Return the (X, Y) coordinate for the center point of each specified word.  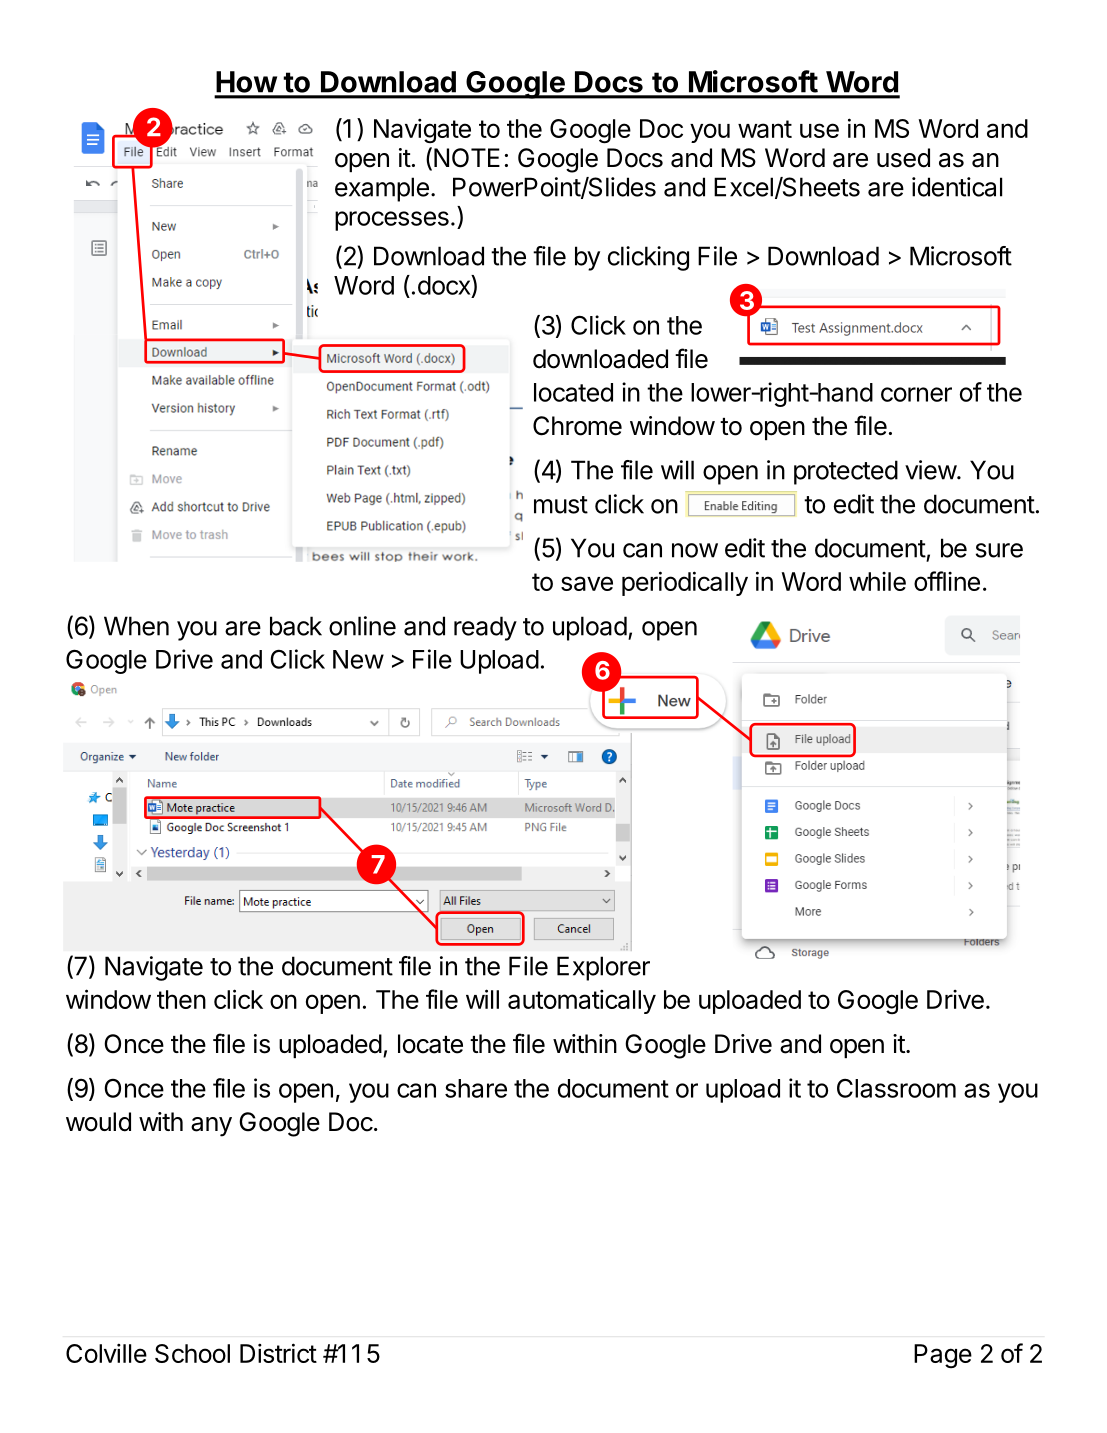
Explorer (603, 968)
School (192, 1353)
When (136, 626)
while (877, 581)
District (278, 1353)
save (587, 583)
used (903, 158)
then (181, 999)
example (382, 189)
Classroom (896, 1088)
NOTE (467, 158)
